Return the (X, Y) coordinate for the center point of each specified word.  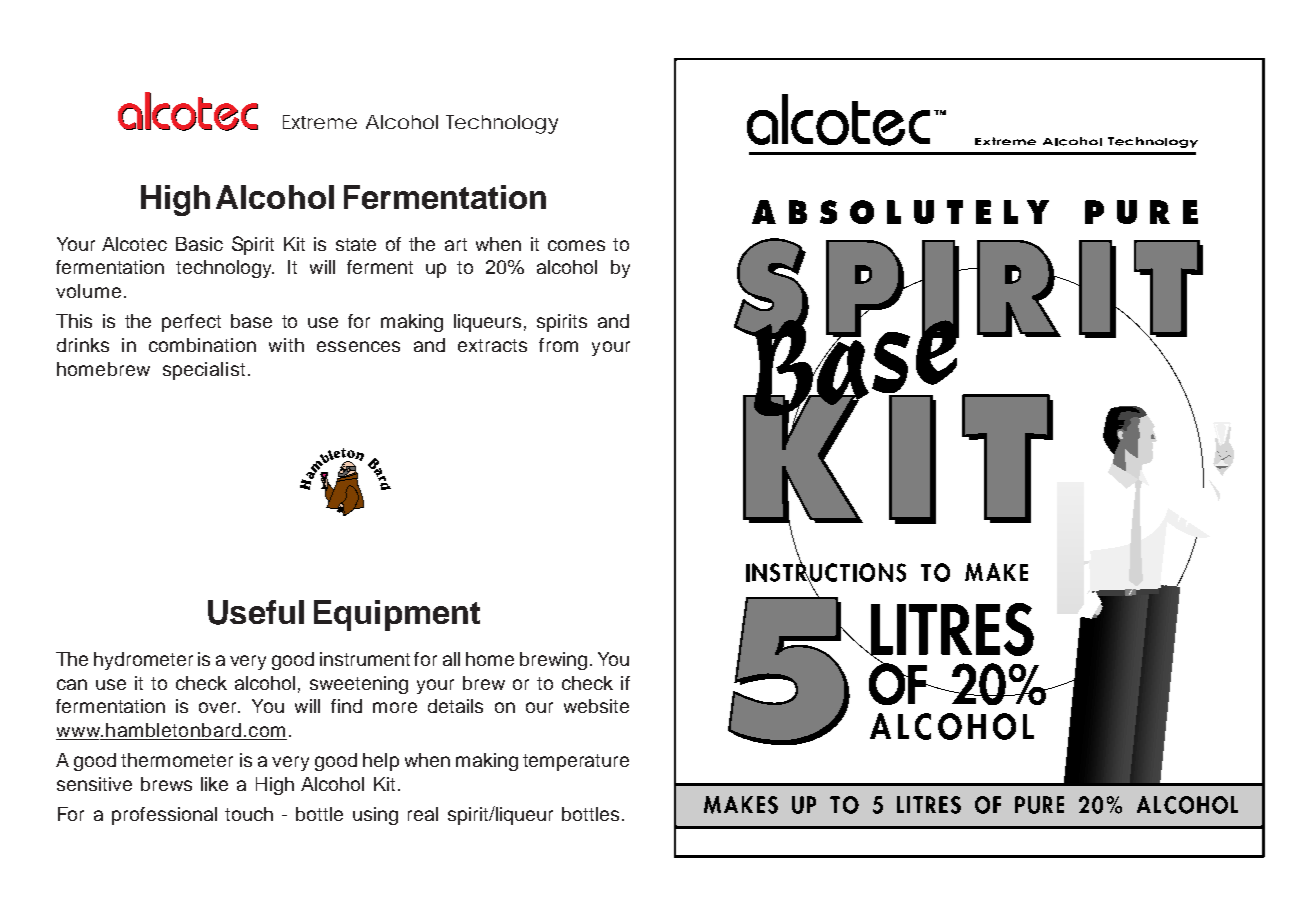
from (558, 345)
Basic (199, 244)
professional (164, 816)
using (375, 816)
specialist (204, 371)
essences (358, 346)
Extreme (320, 122)
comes (576, 245)
